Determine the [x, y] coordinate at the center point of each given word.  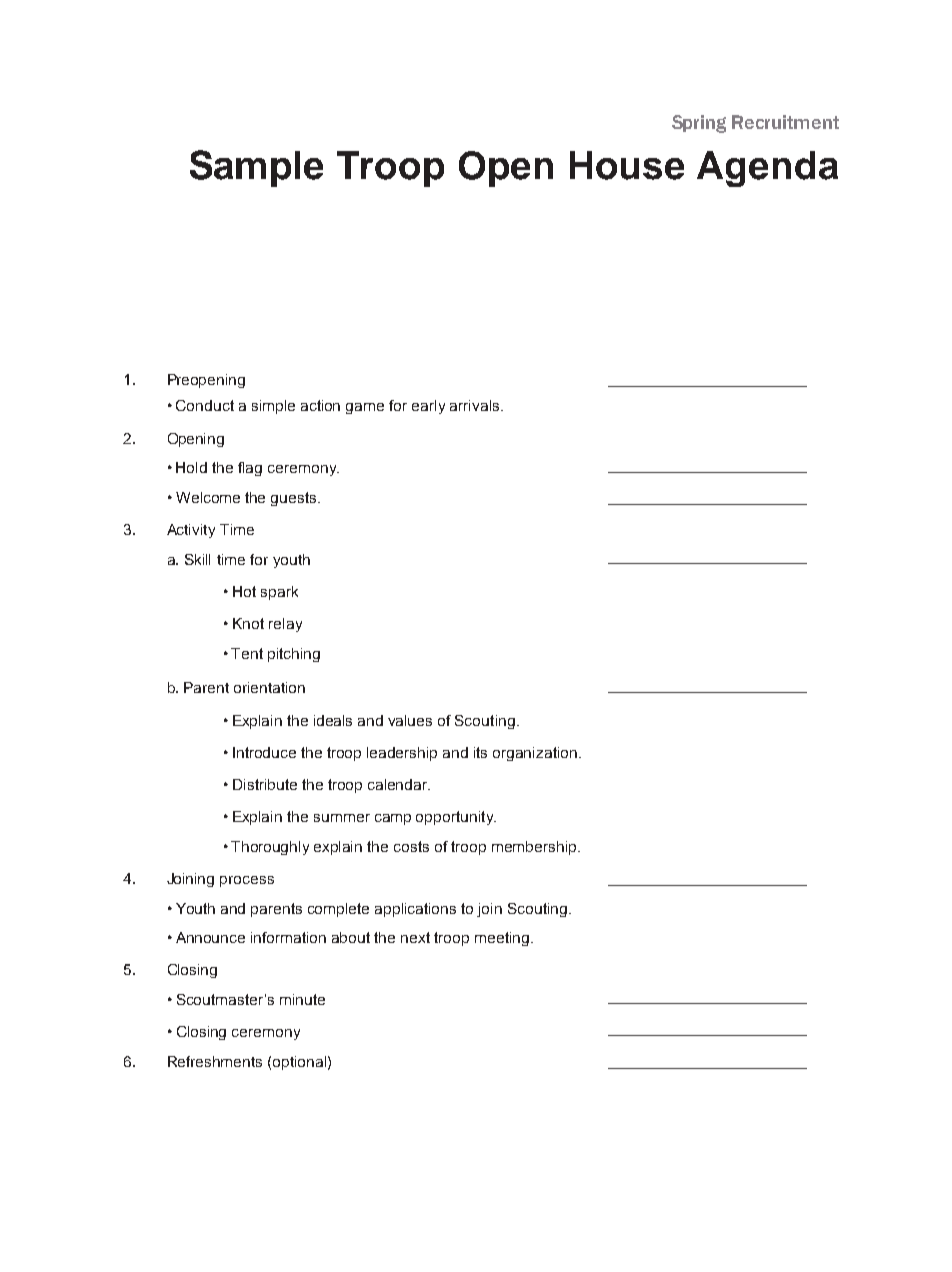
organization [535, 754]
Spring [699, 124]
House [627, 165]
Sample [256, 168]
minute [302, 999]
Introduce [264, 752]
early [428, 407]
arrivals [476, 405]
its [480, 752]
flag [250, 469]
